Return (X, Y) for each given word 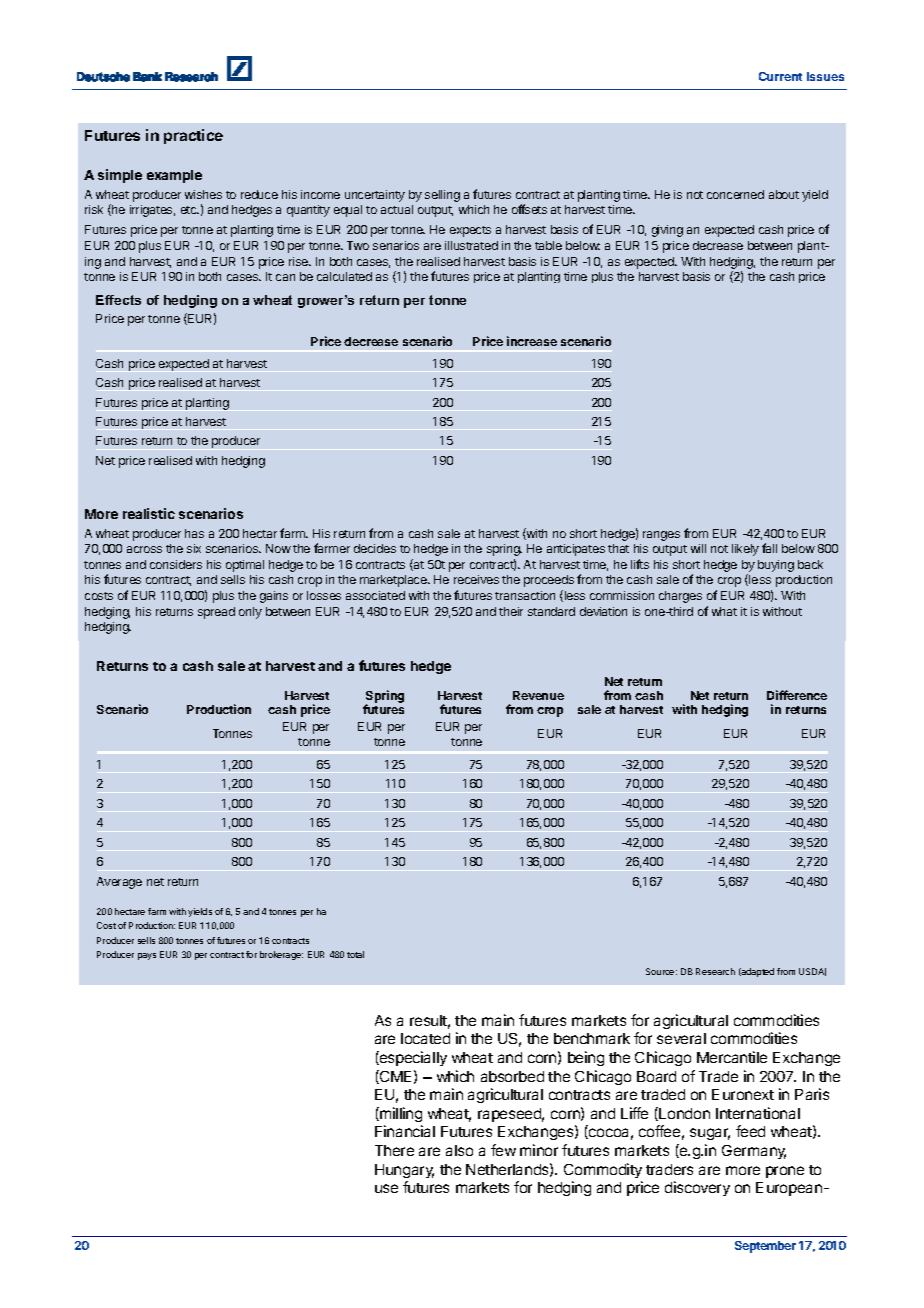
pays (147, 956)
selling (442, 196)
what (724, 611)
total (355, 954)
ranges (661, 536)
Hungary (404, 1171)
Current (780, 76)
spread (216, 613)
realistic (149, 513)
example (174, 176)
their (511, 611)
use (386, 1188)
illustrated (471, 245)
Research (715, 971)
